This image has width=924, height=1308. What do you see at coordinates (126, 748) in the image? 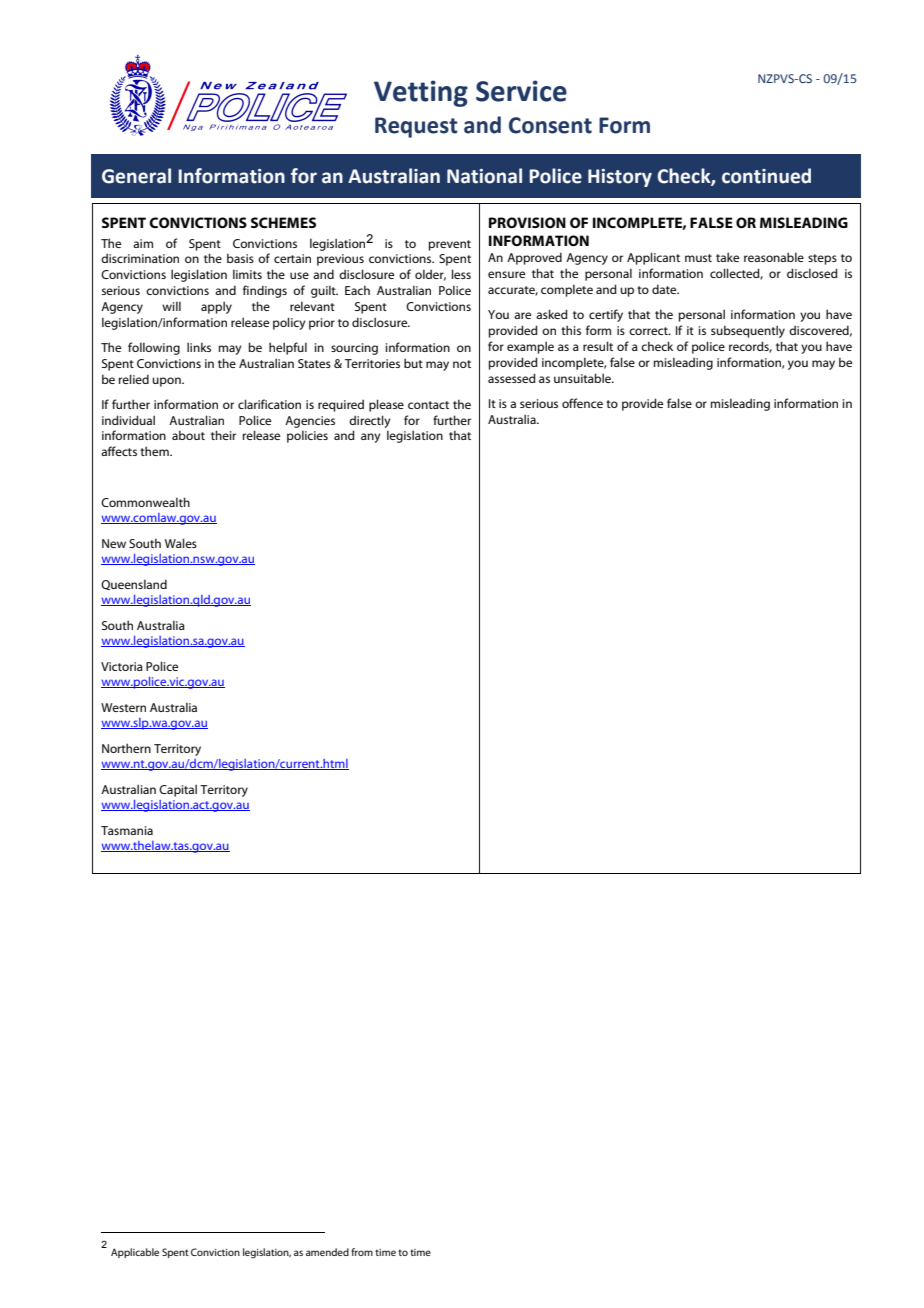
I see `Northern` at bounding box center [126, 748].
